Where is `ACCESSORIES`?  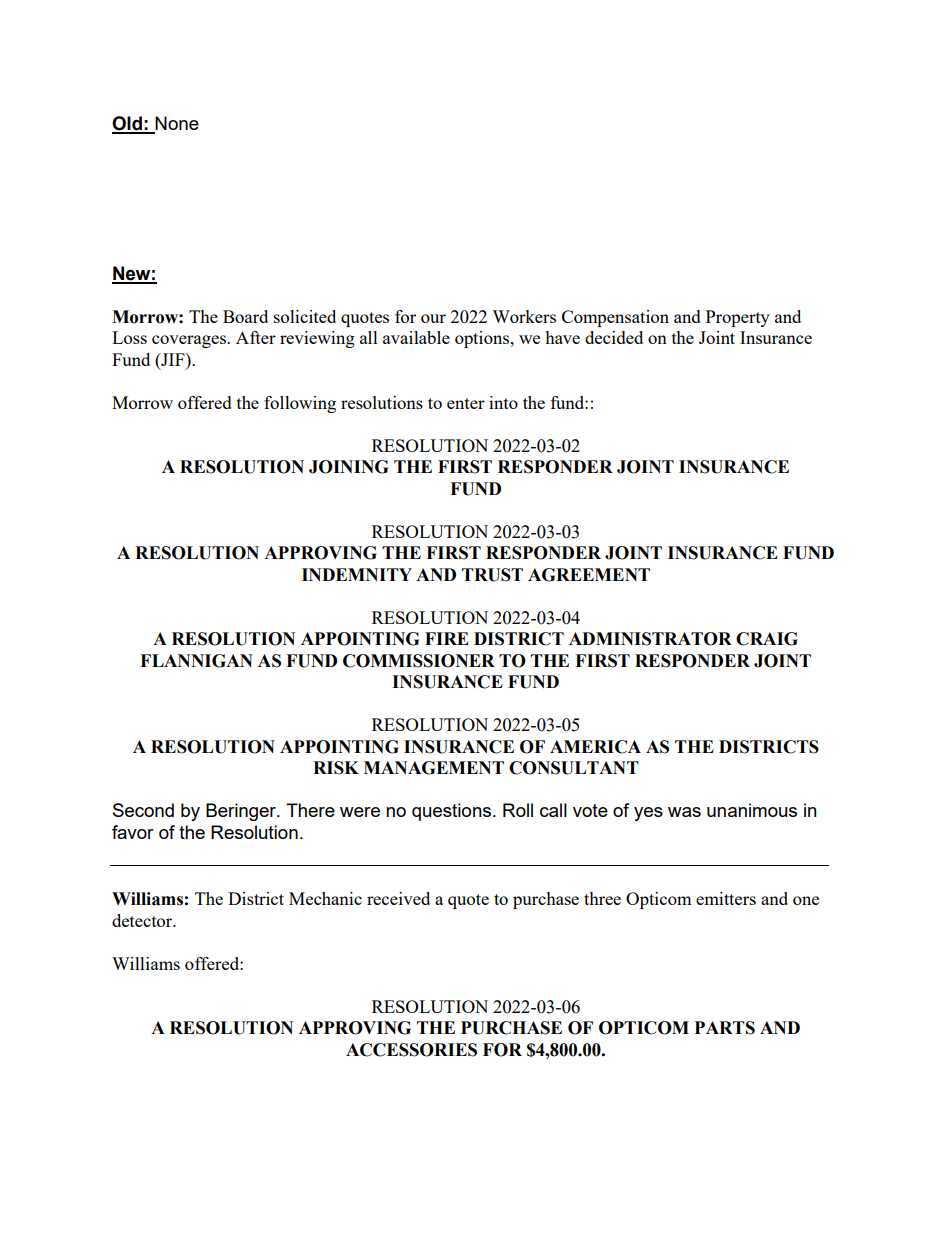
ACCESSORIES is located at coordinates (411, 1050).
